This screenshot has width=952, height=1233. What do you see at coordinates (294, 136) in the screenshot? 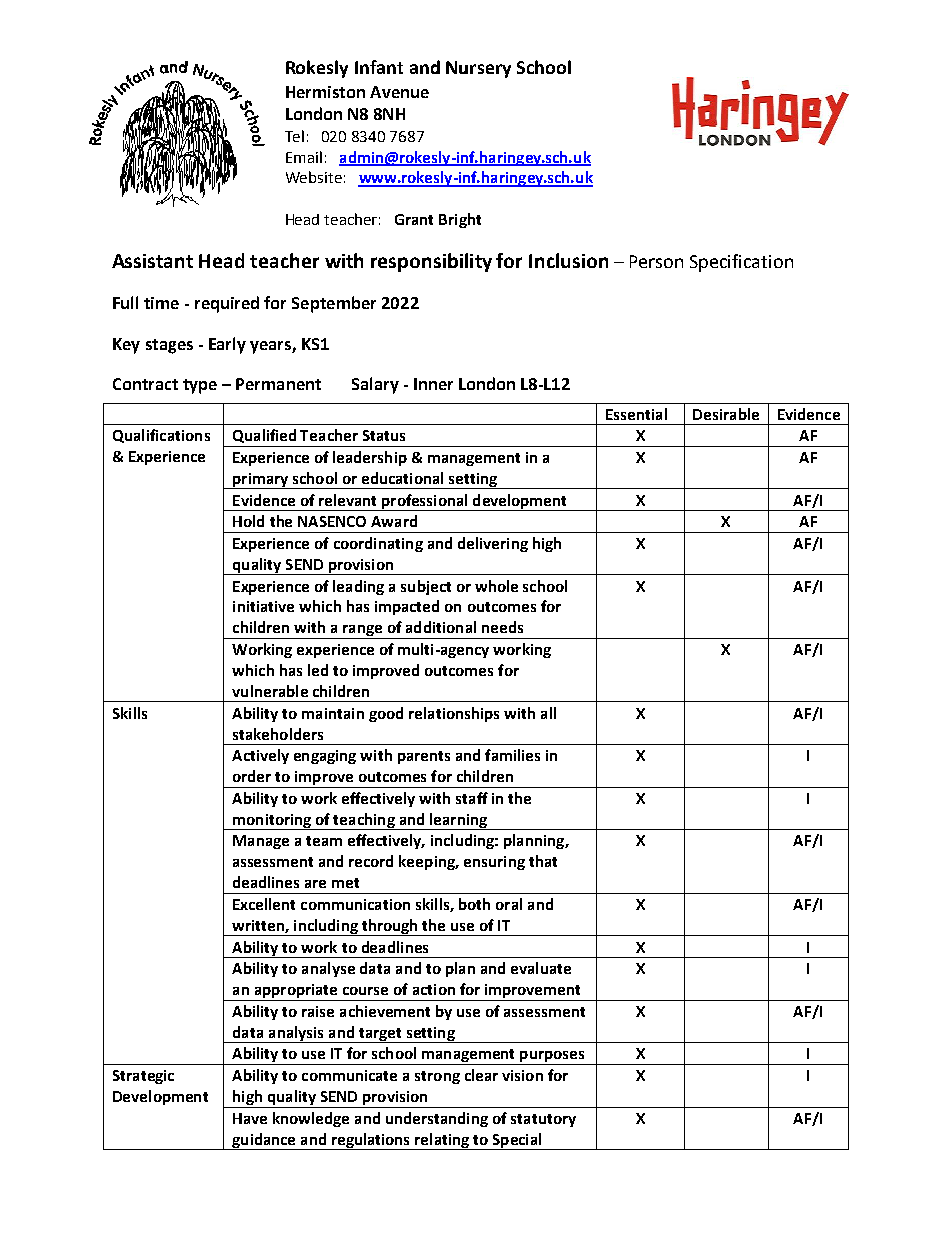
I see `Tel` at bounding box center [294, 136].
